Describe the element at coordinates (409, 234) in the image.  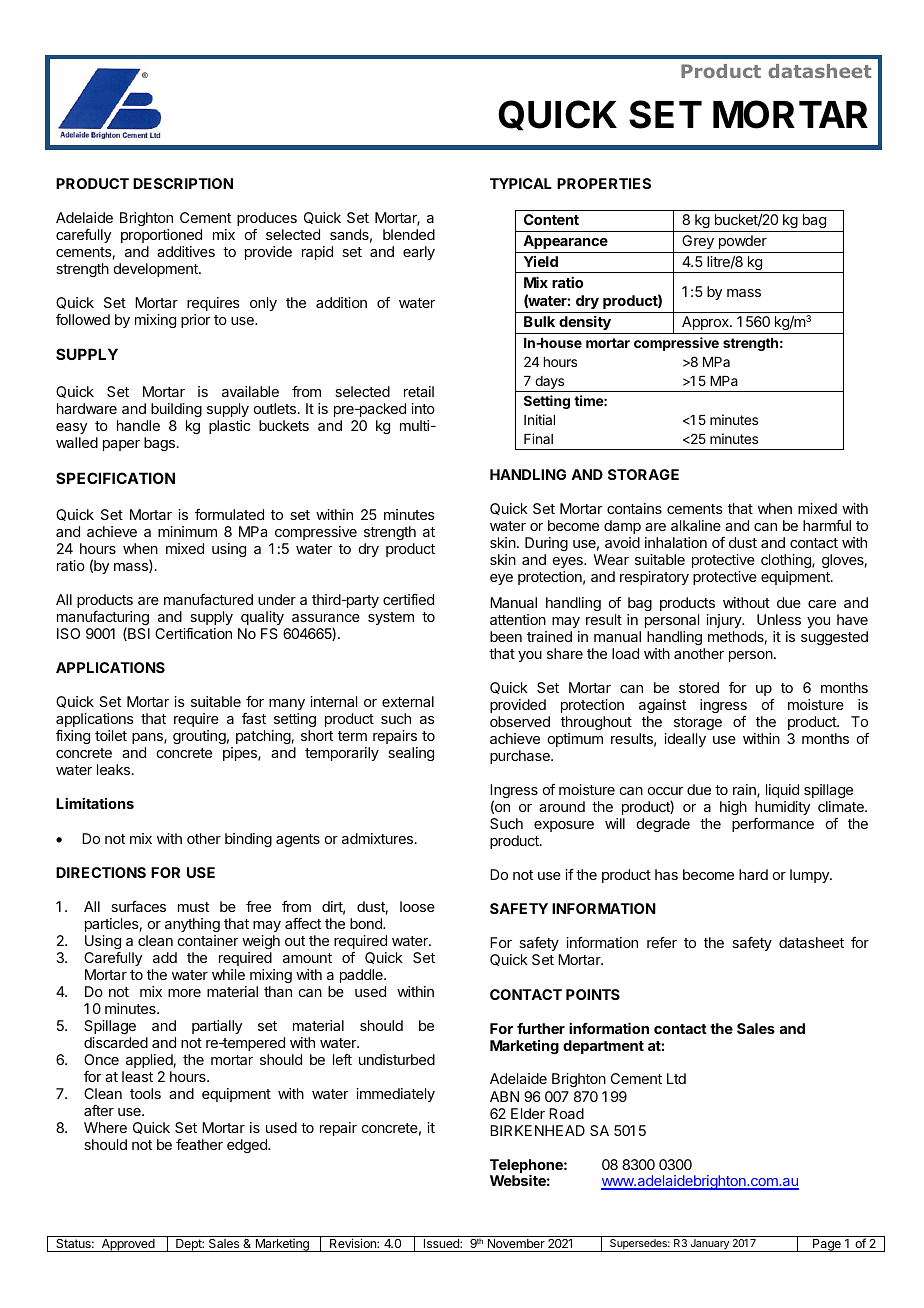
I see `blended` at that location.
